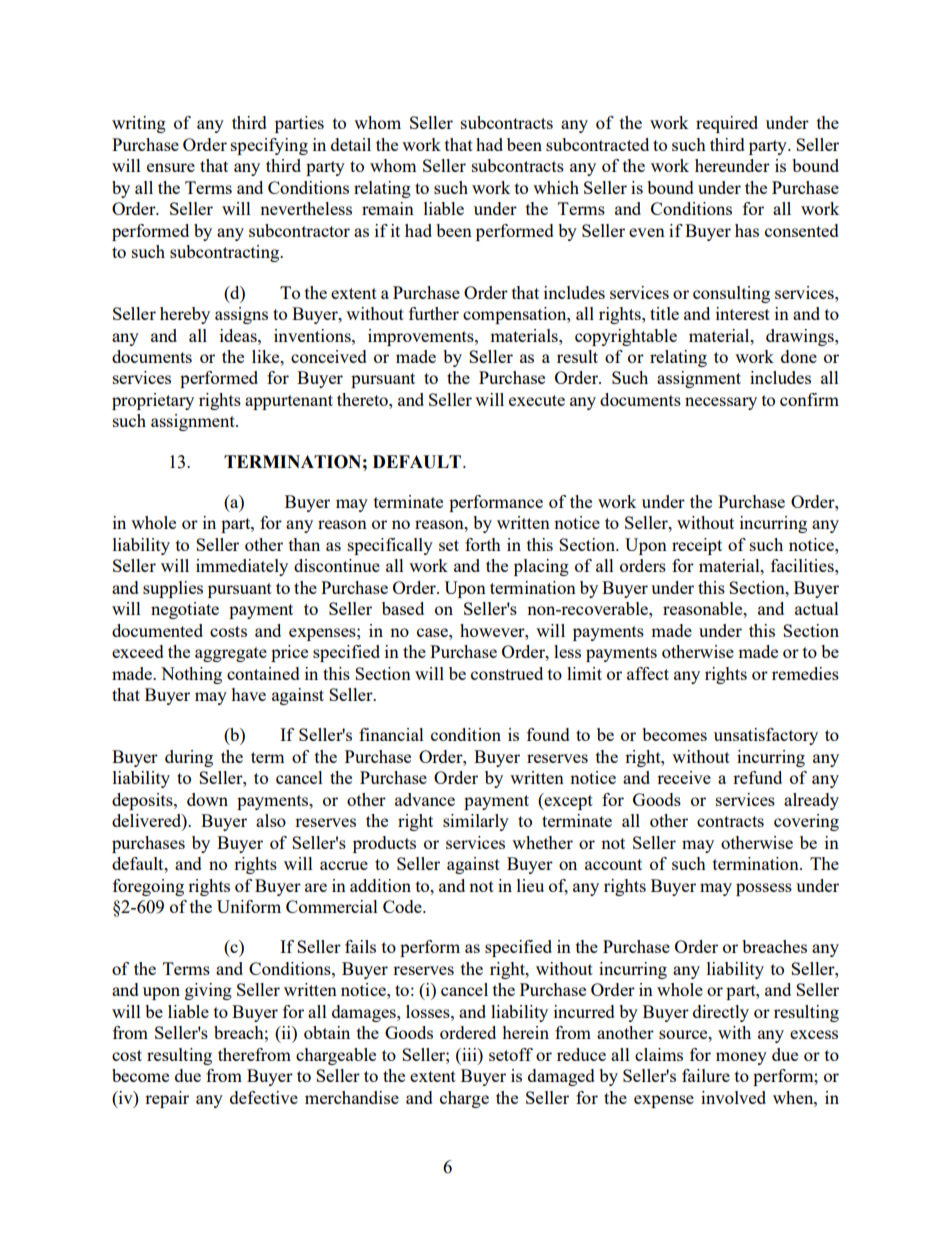 The height and width of the screenshot is (1233, 952). I want to click on required, so click(727, 124).
